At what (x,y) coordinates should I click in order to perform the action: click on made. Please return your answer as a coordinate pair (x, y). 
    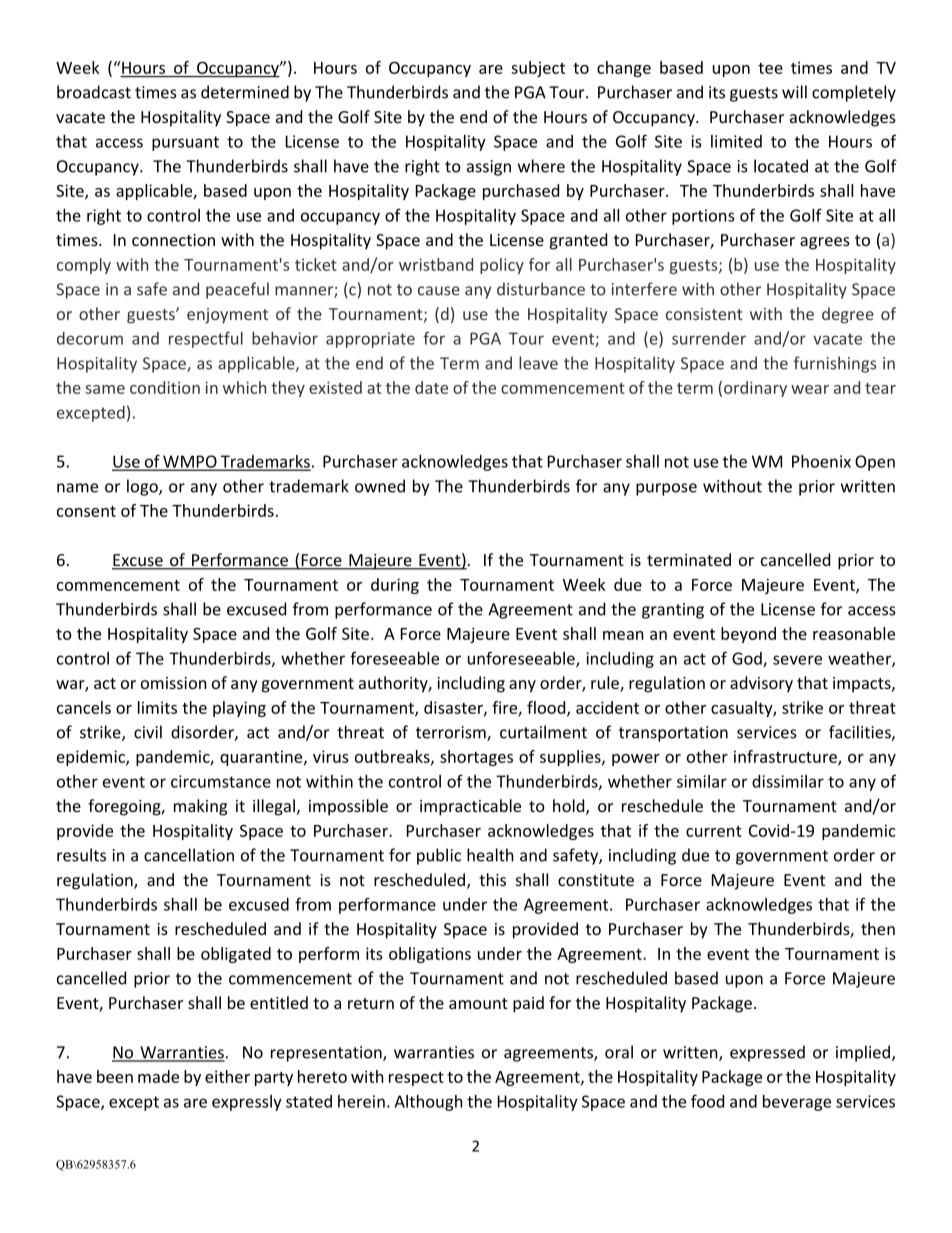
    Looking at the image, I should click on (158, 1076).
